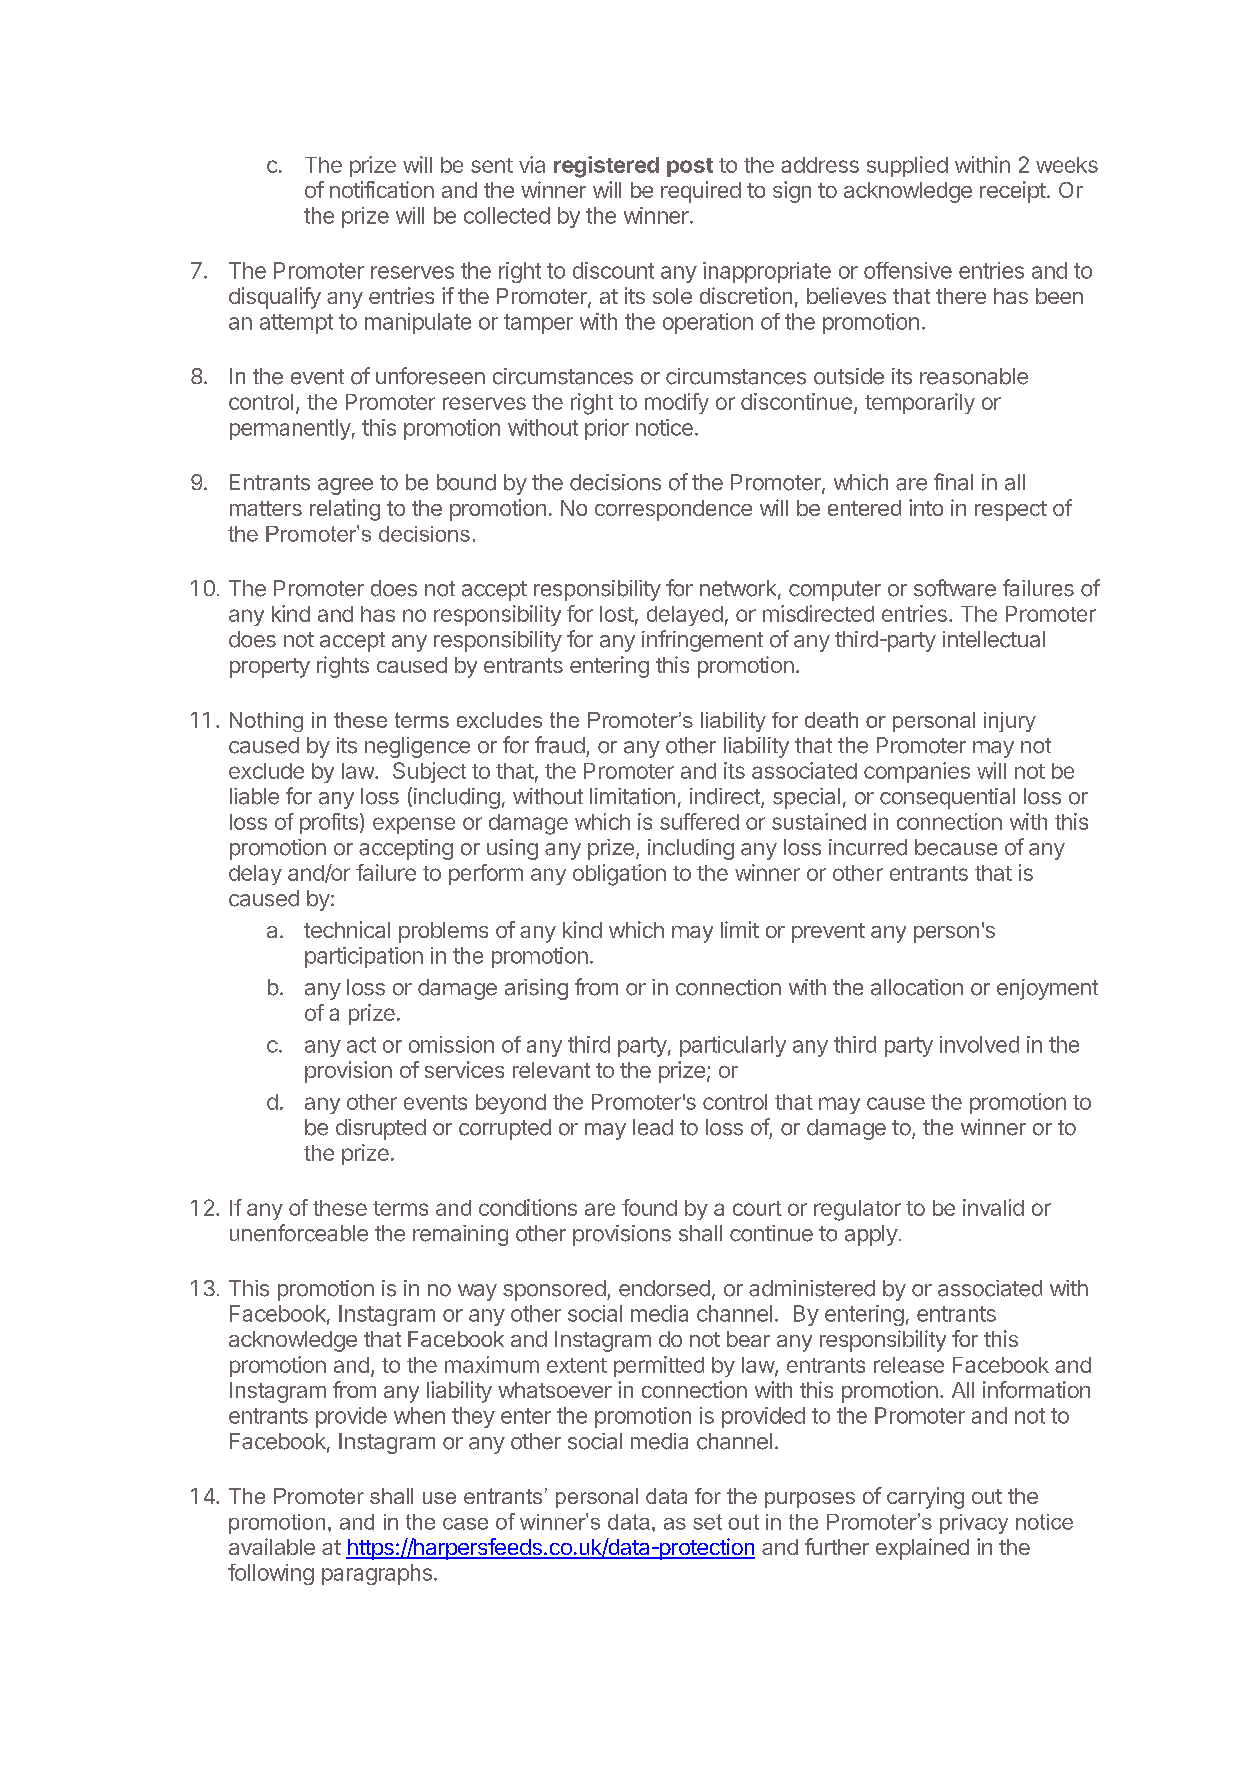 The height and width of the screenshot is (1776, 1256). What do you see at coordinates (299, 1233) in the screenshot?
I see `unenforceable` at bounding box center [299, 1233].
